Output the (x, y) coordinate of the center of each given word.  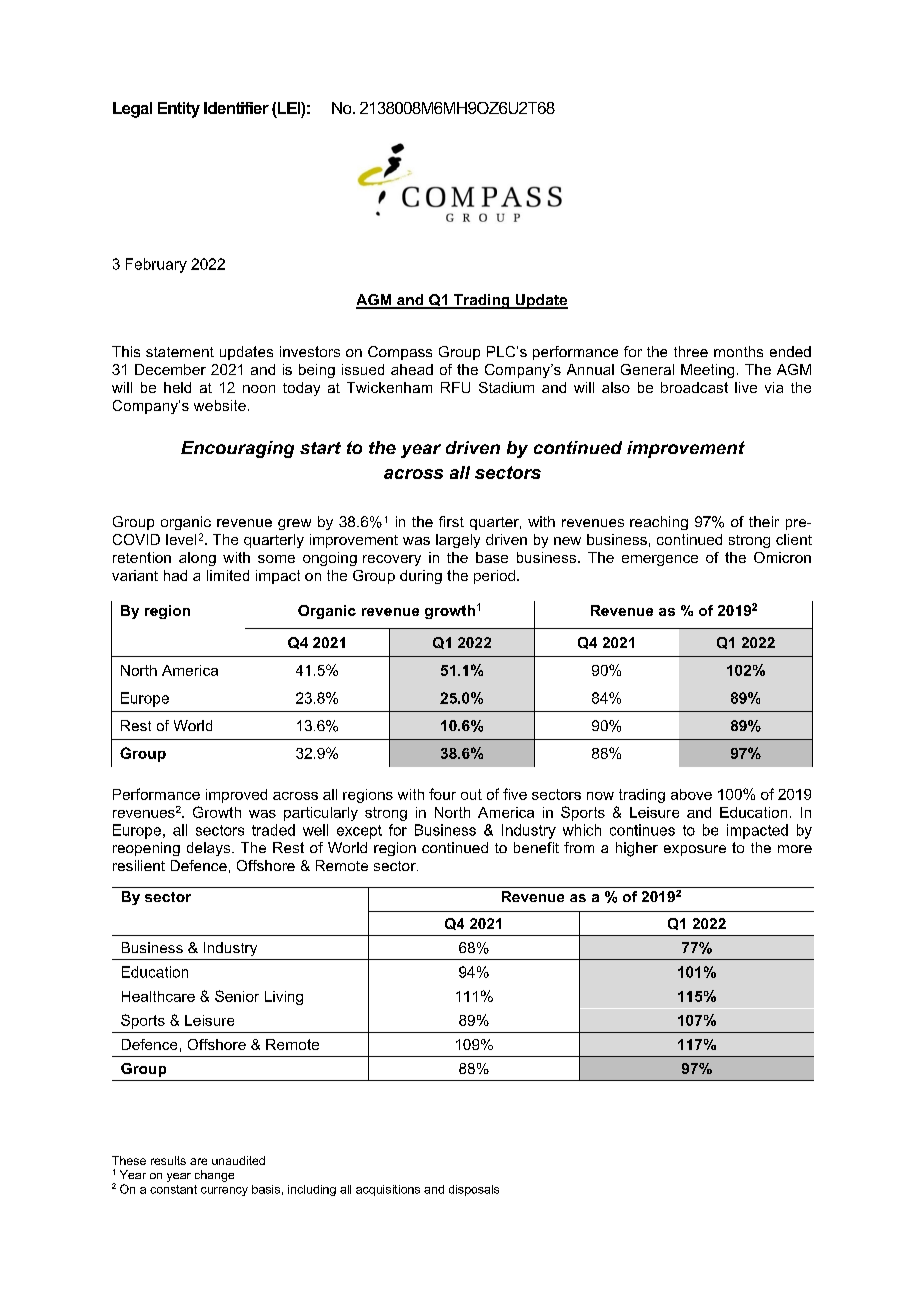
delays (210, 849)
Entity (179, 110)
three (691, 351)
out (471, 794)
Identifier (236, 108)
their (764, 521)
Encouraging (237, 449)
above (691, 794)
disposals (474, 1190)
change (214, 1176)
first (451, 521)
